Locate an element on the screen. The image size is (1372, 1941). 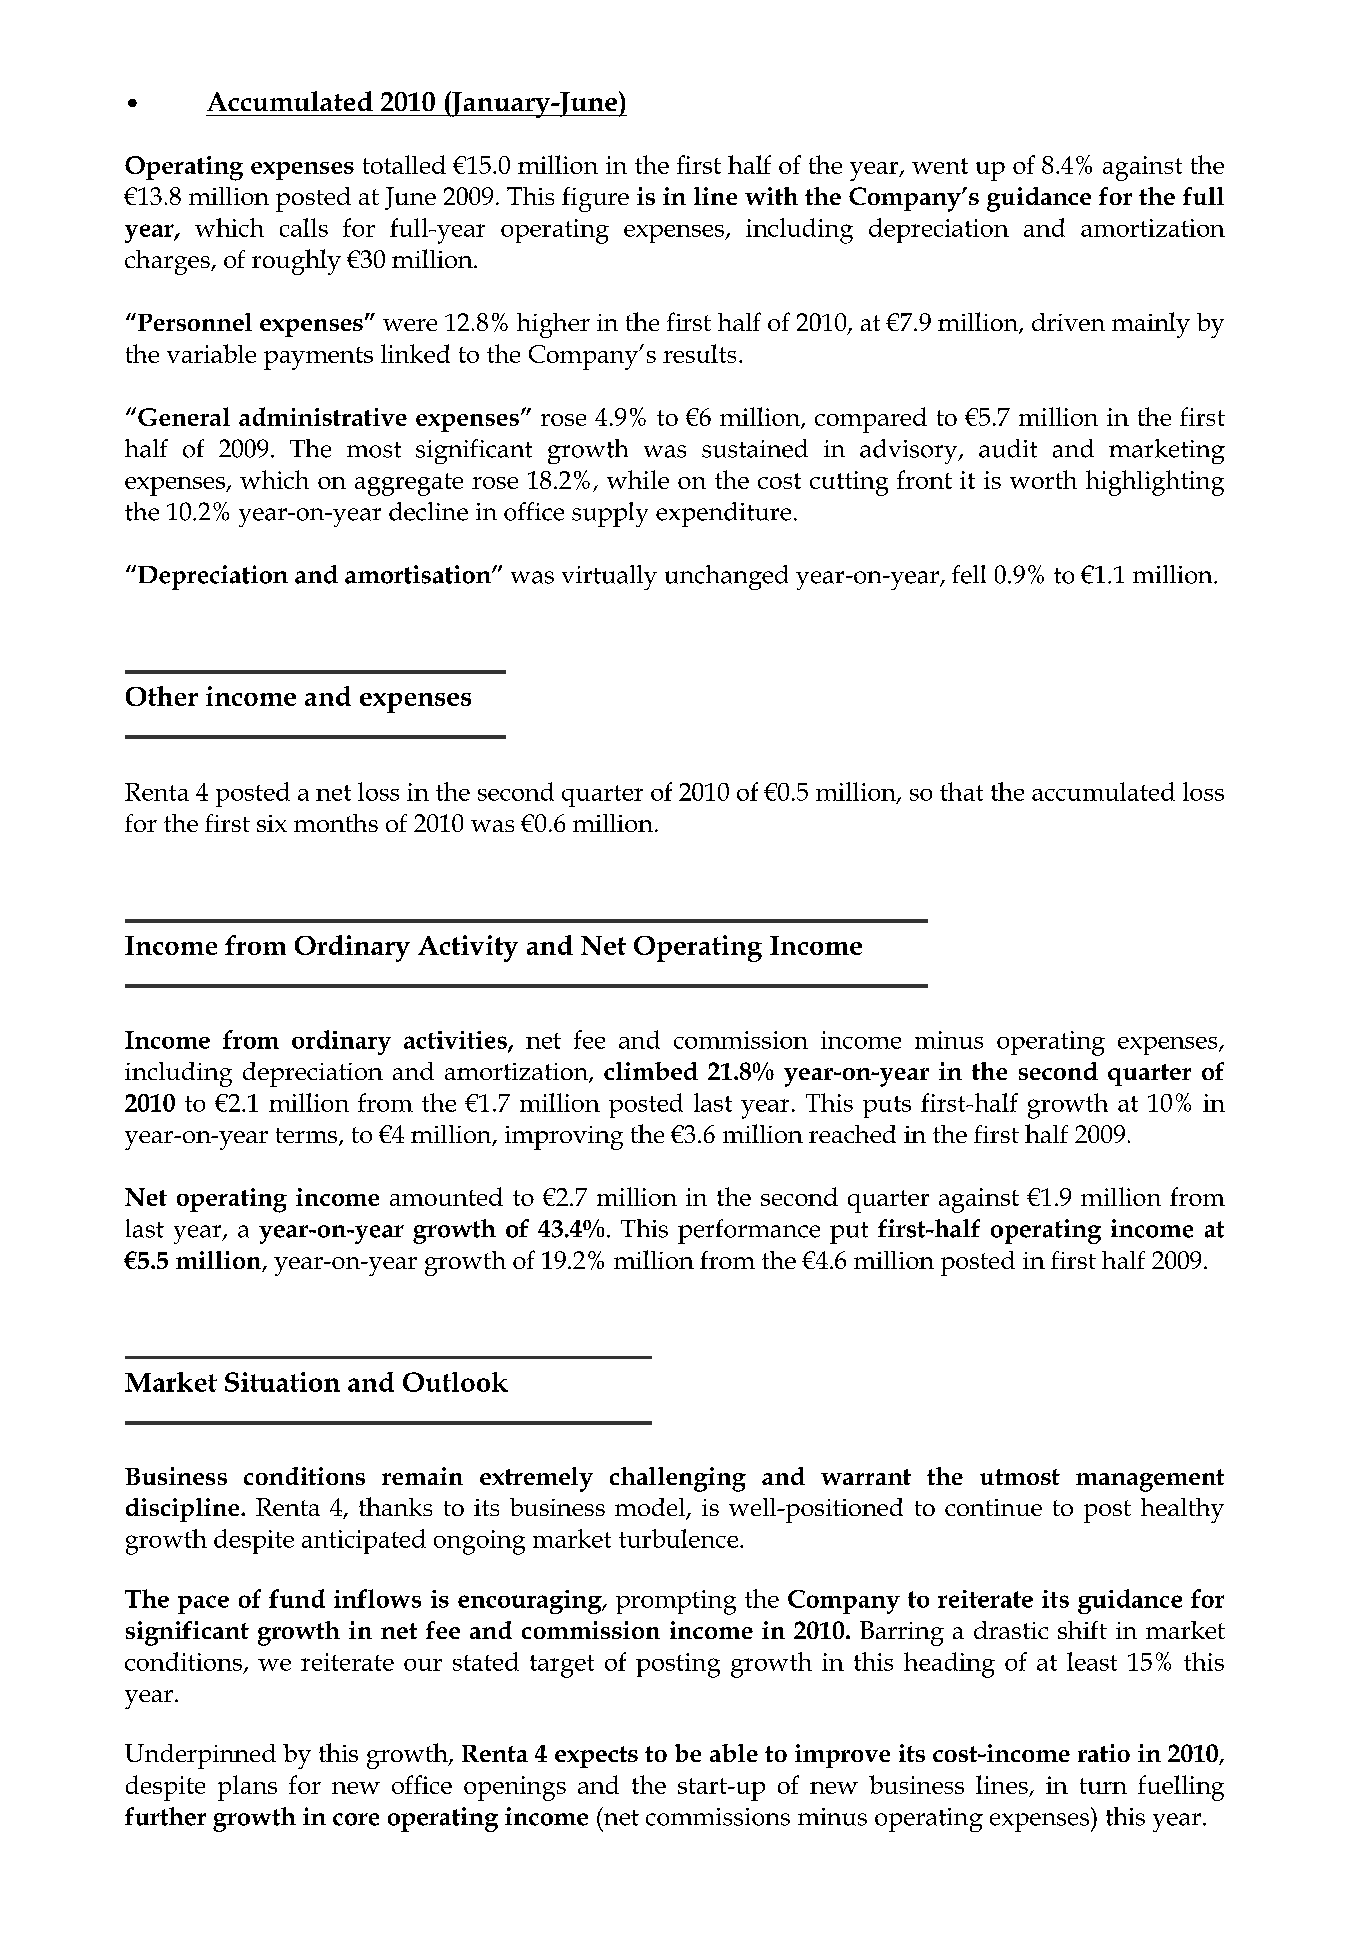
expenditure is located at coordinates (723, 514).
